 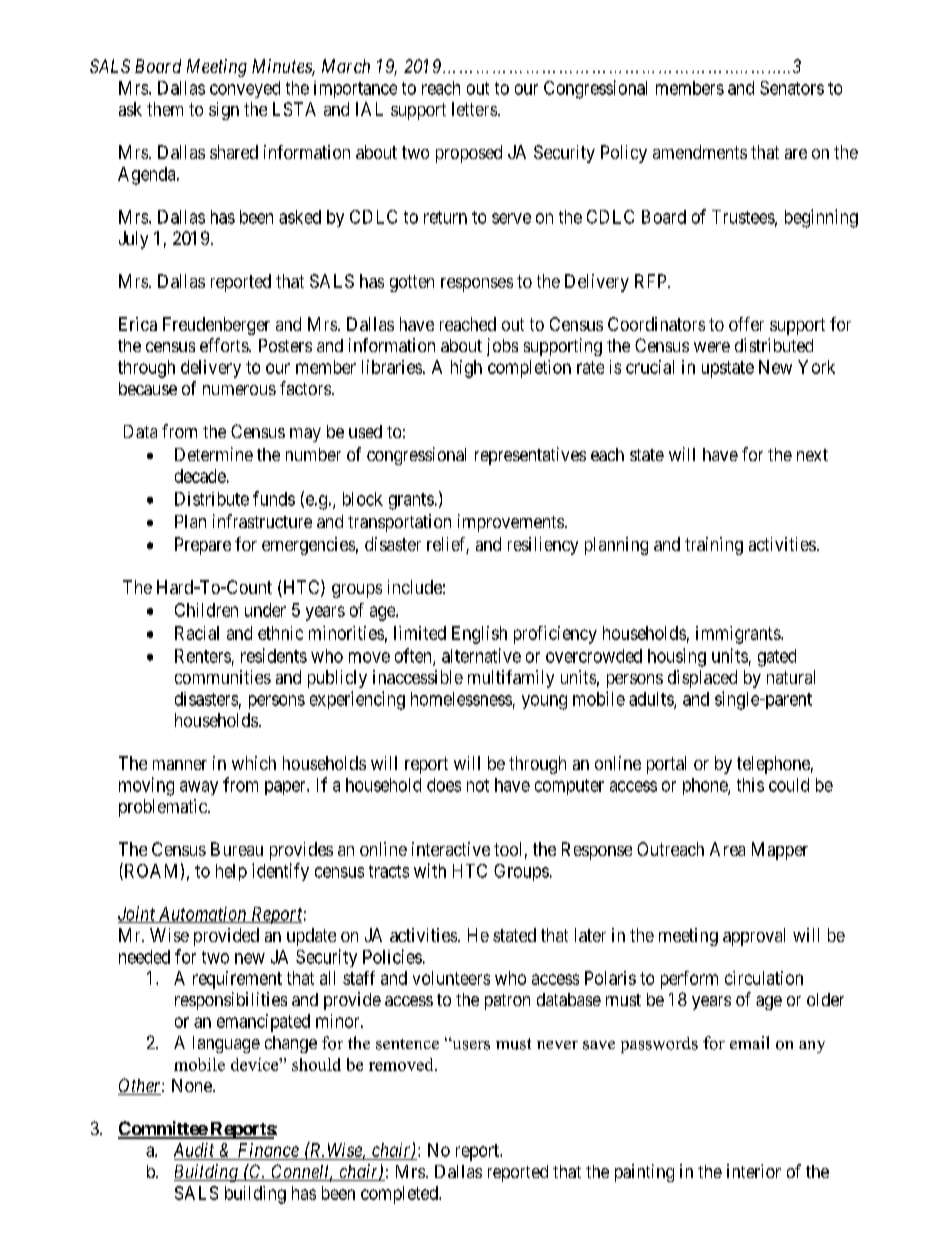 What do you see at coordinates (225, 345) in the screenshot?
I see `efforts` at bounding box center [225, 345].
